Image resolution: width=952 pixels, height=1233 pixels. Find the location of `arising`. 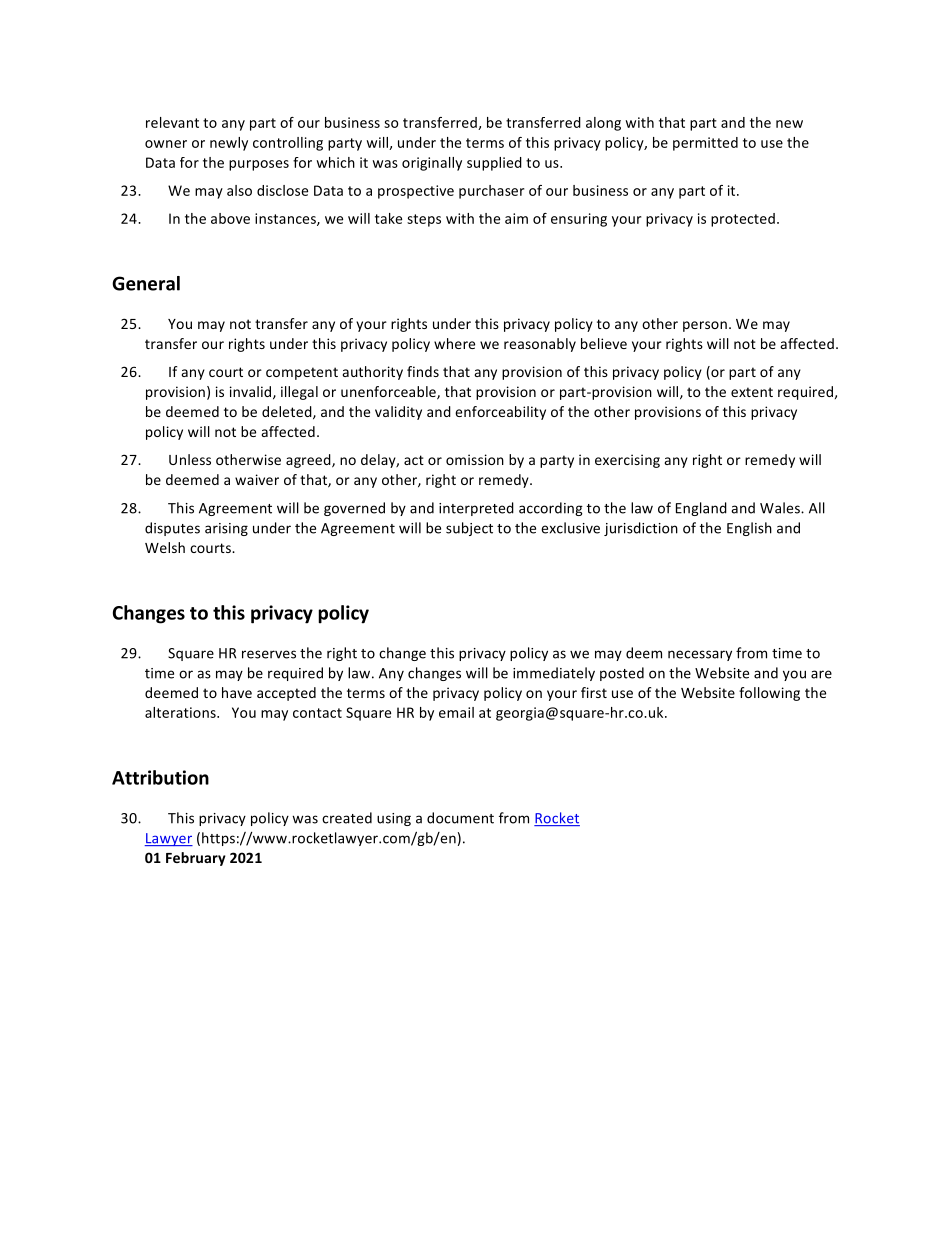

arising is located at coordinates (226, 529).
